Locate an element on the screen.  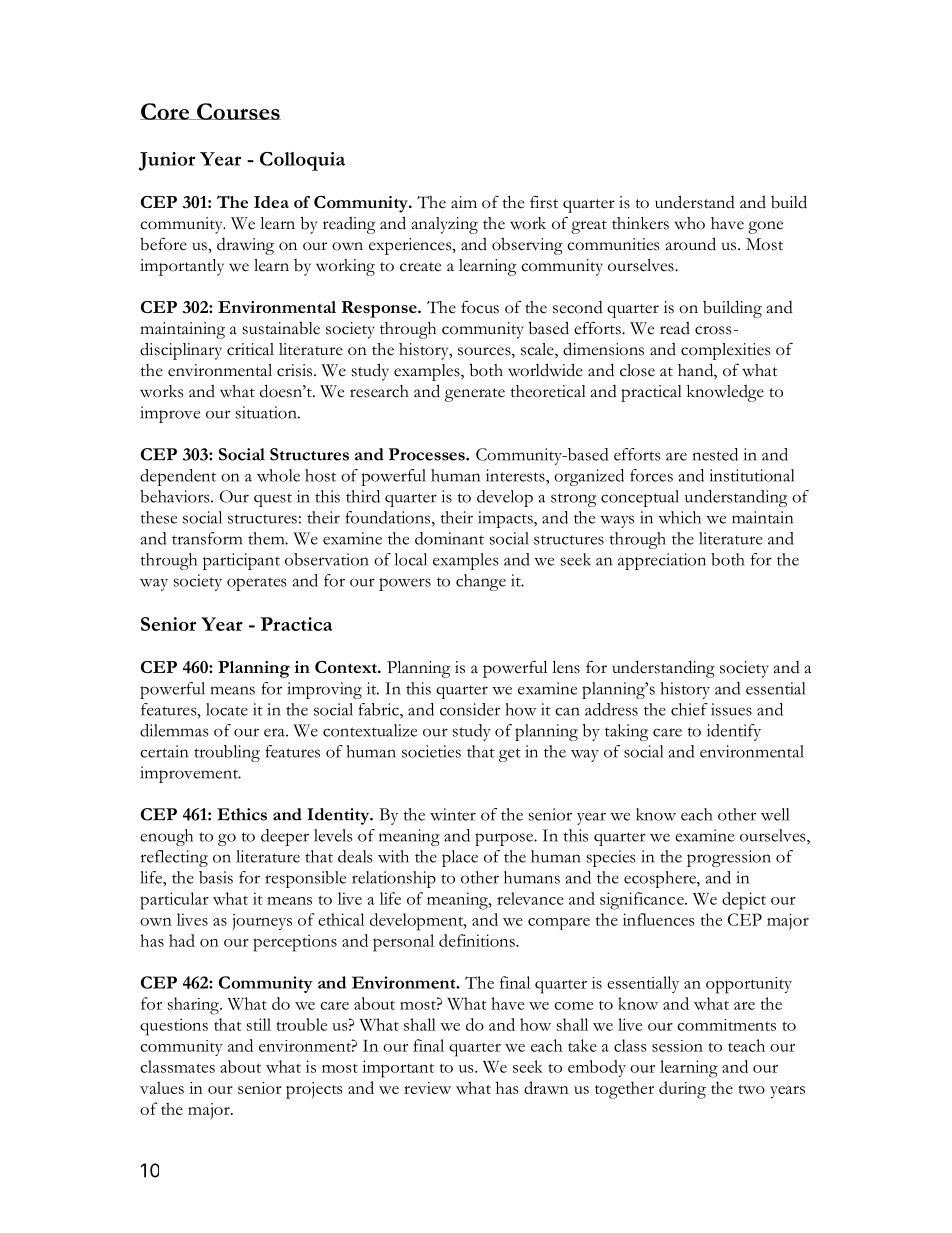
identify is located at coordinates (734, 732).
